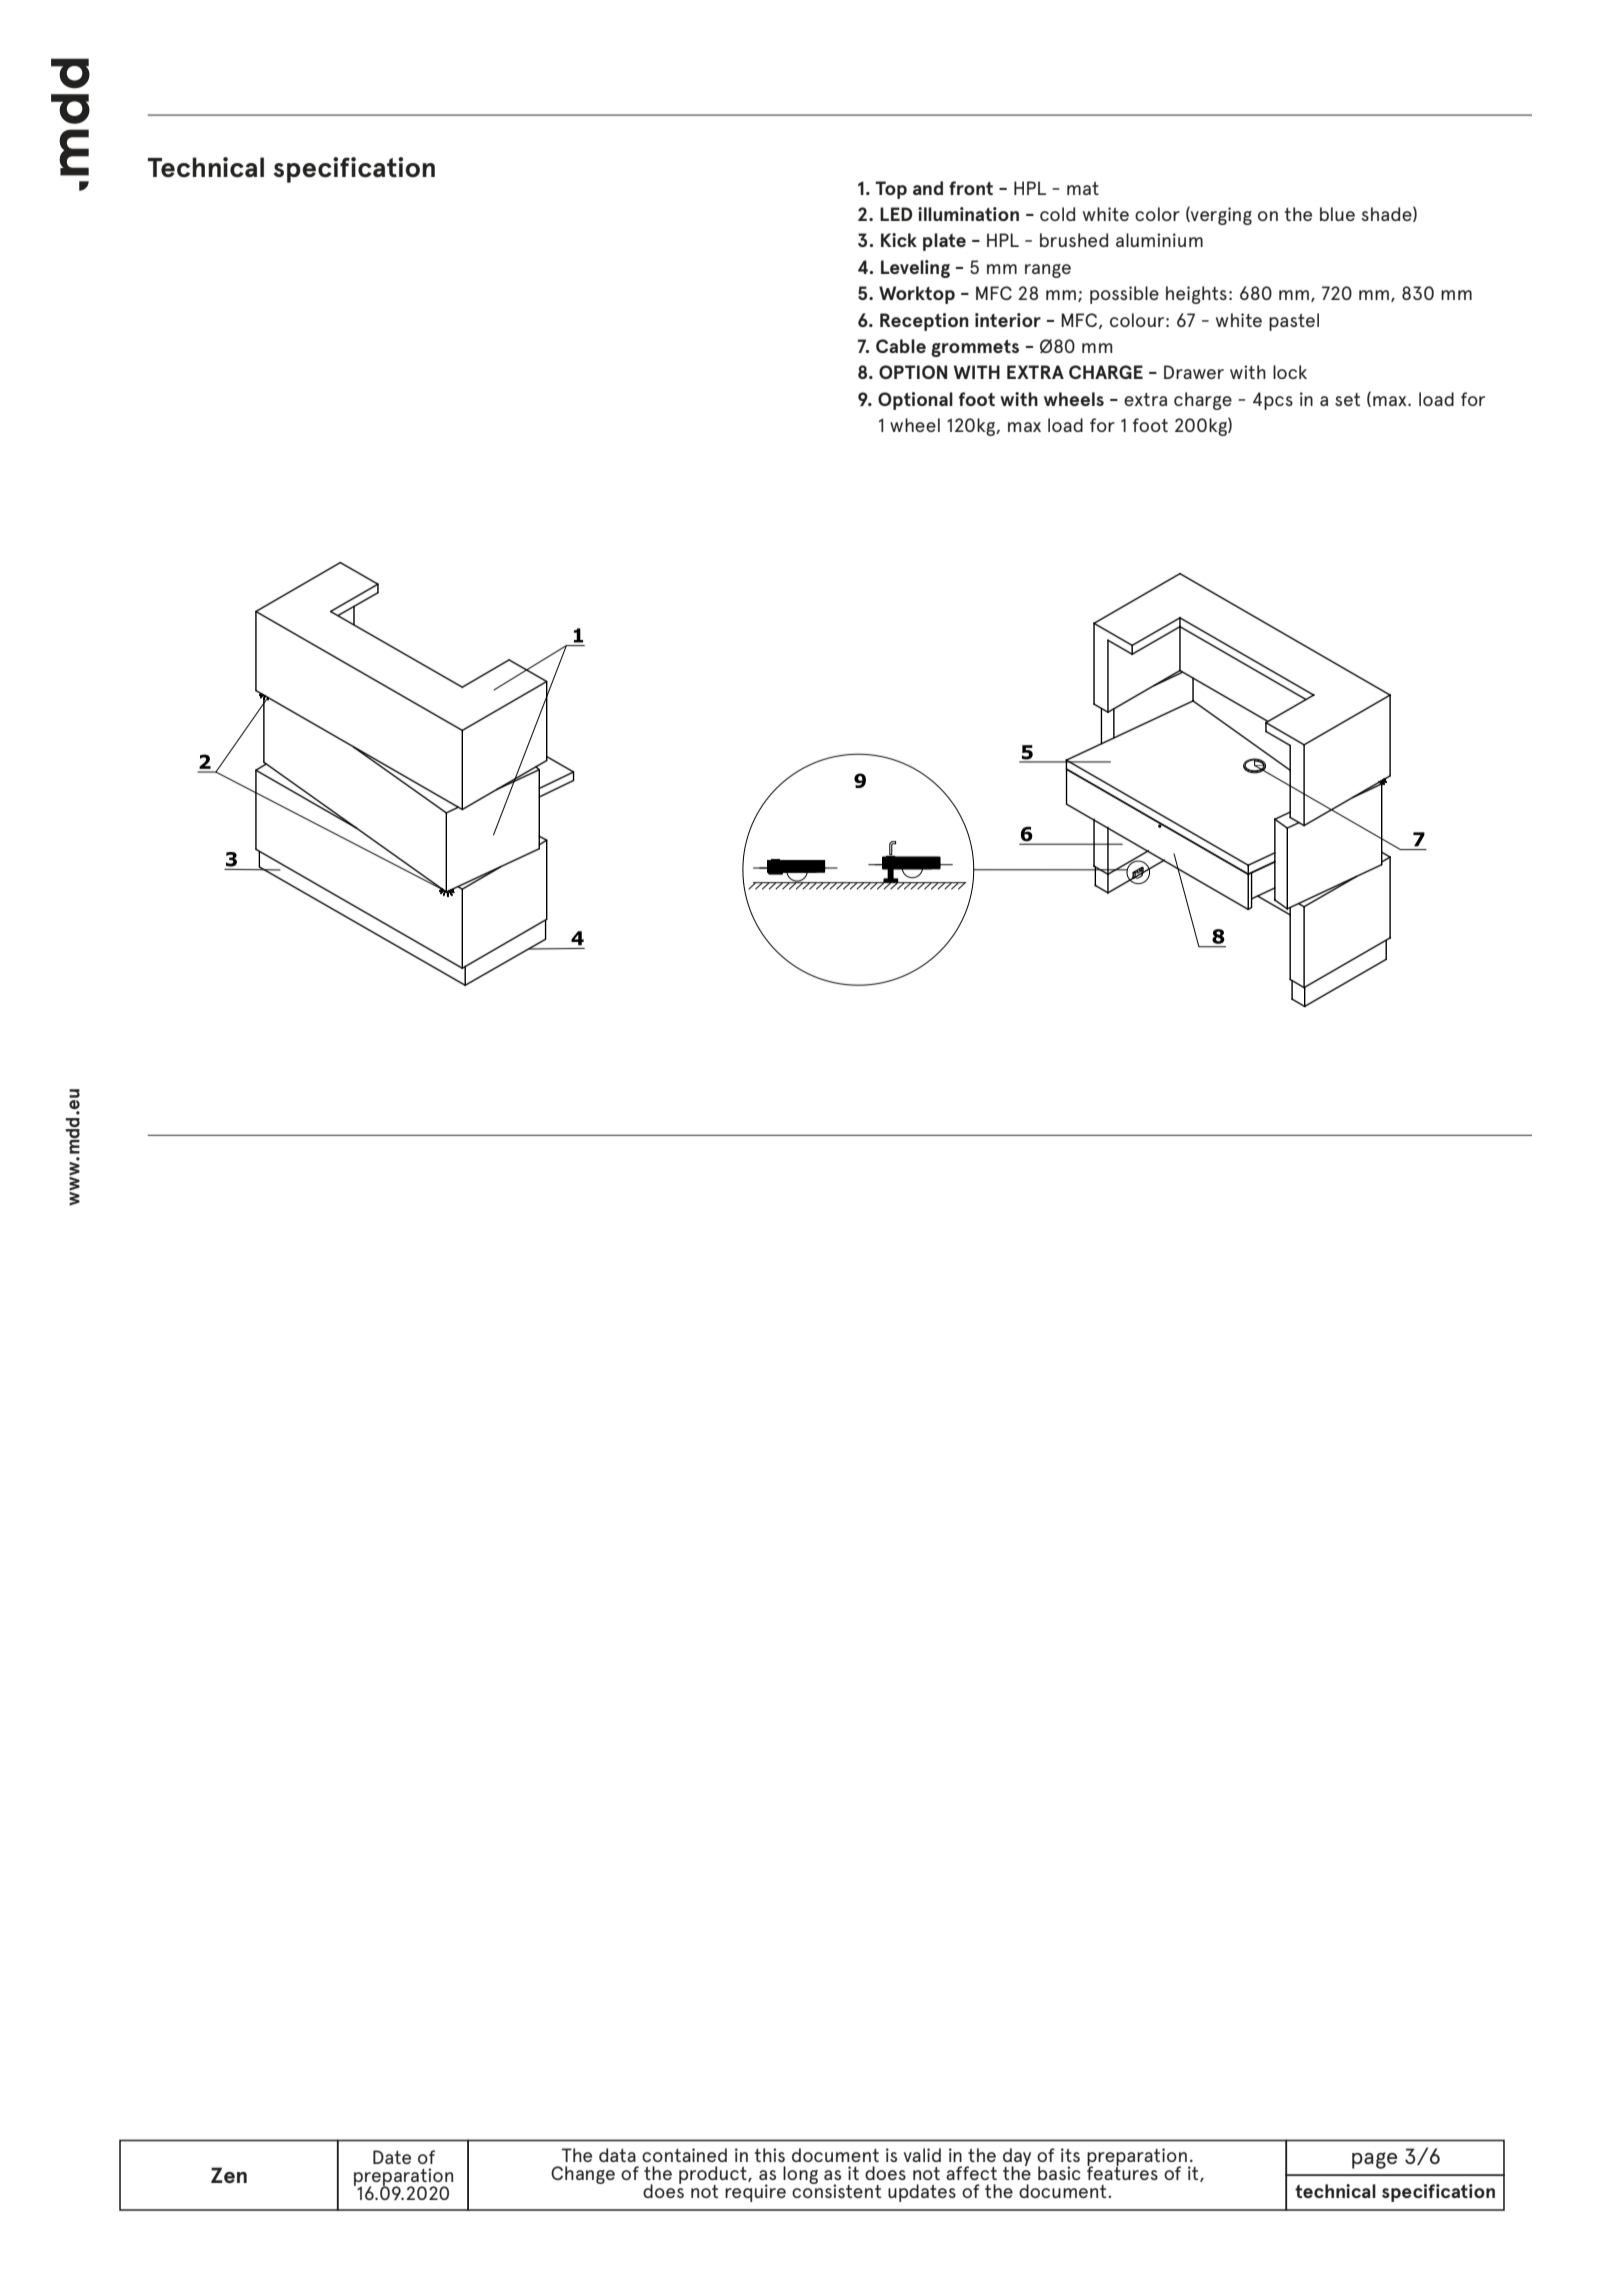 The image size is (1624, 2296). Describe the element at coordinates (1347, 399) in the page. I see `set` at that location.
